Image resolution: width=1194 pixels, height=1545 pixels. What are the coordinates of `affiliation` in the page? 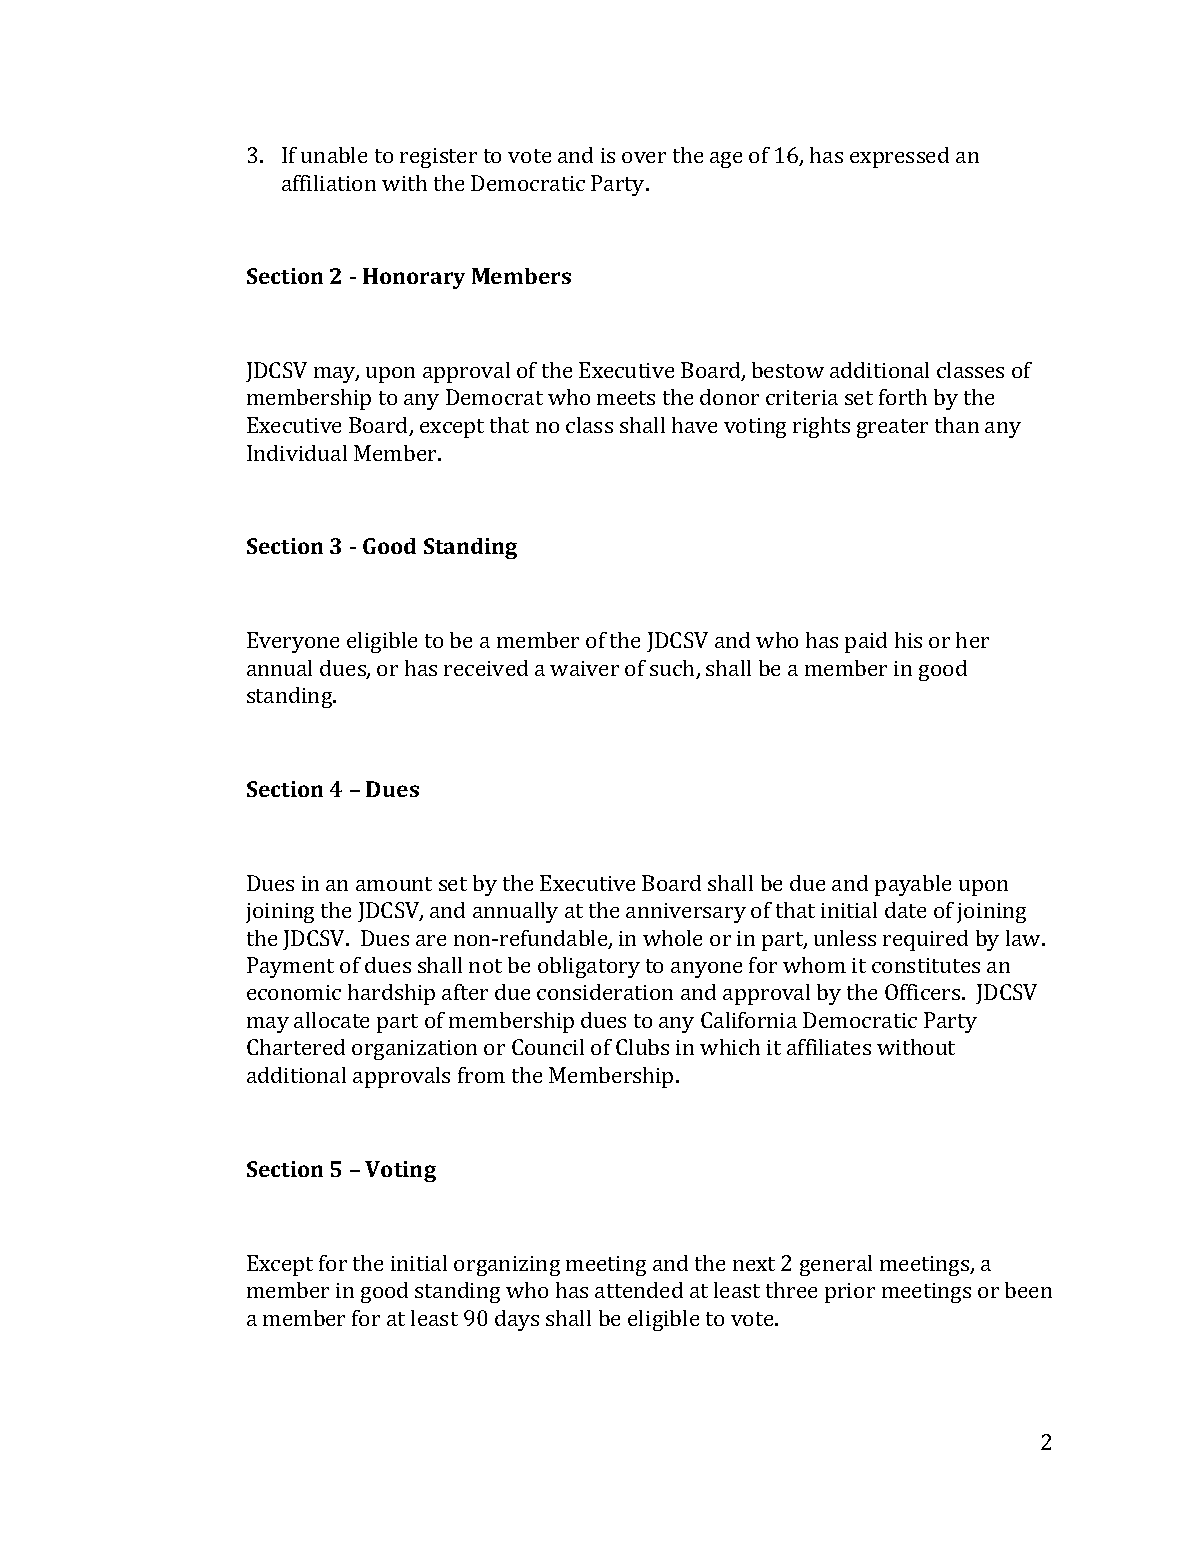 It's located at (329, 183).
